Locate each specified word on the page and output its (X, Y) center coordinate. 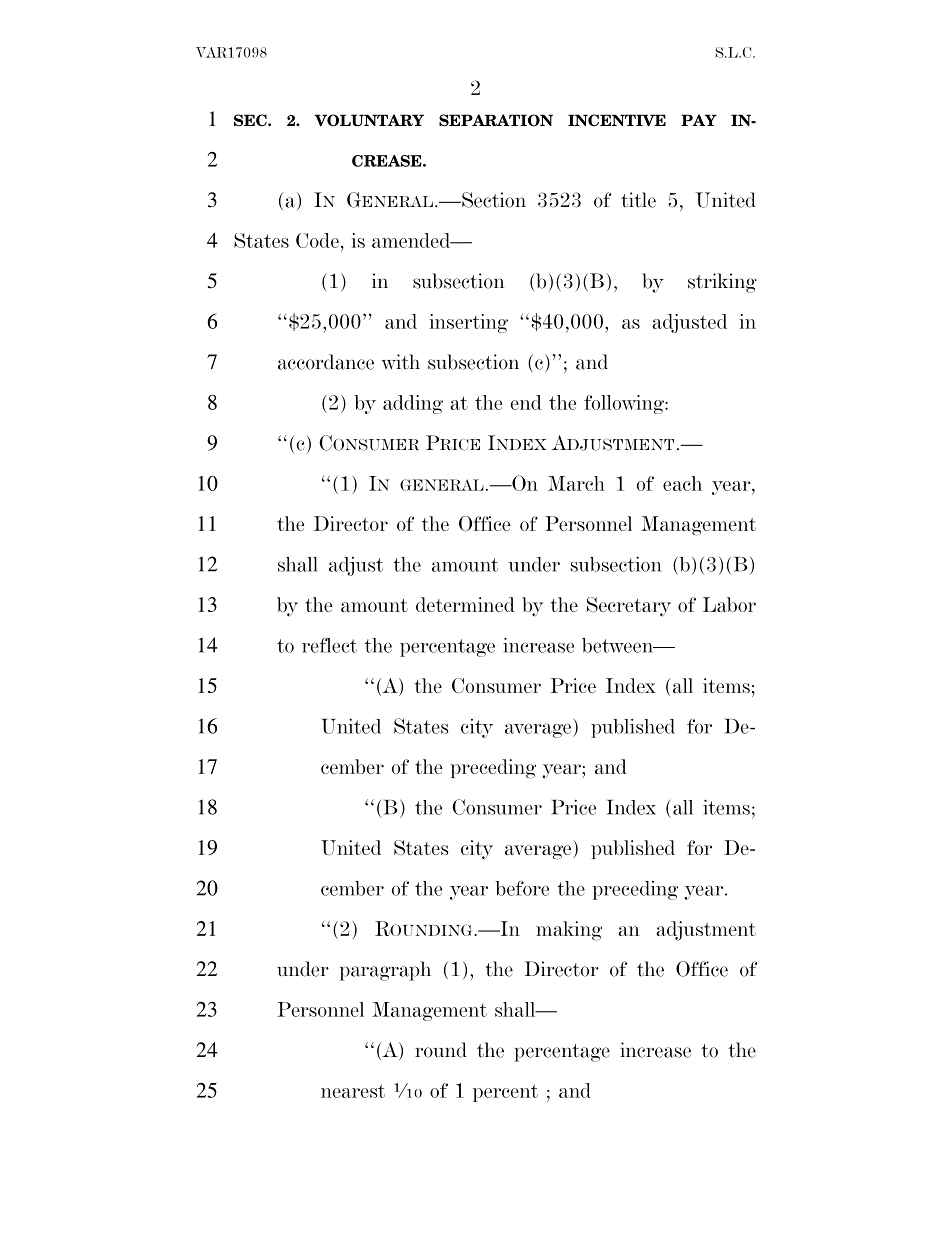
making (569, 931)
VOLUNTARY (369, 120)
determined (465, 604)
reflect (329, 645)
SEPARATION (496, 120)
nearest (353, 1091)
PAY (699, 120)
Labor (729, 604)
